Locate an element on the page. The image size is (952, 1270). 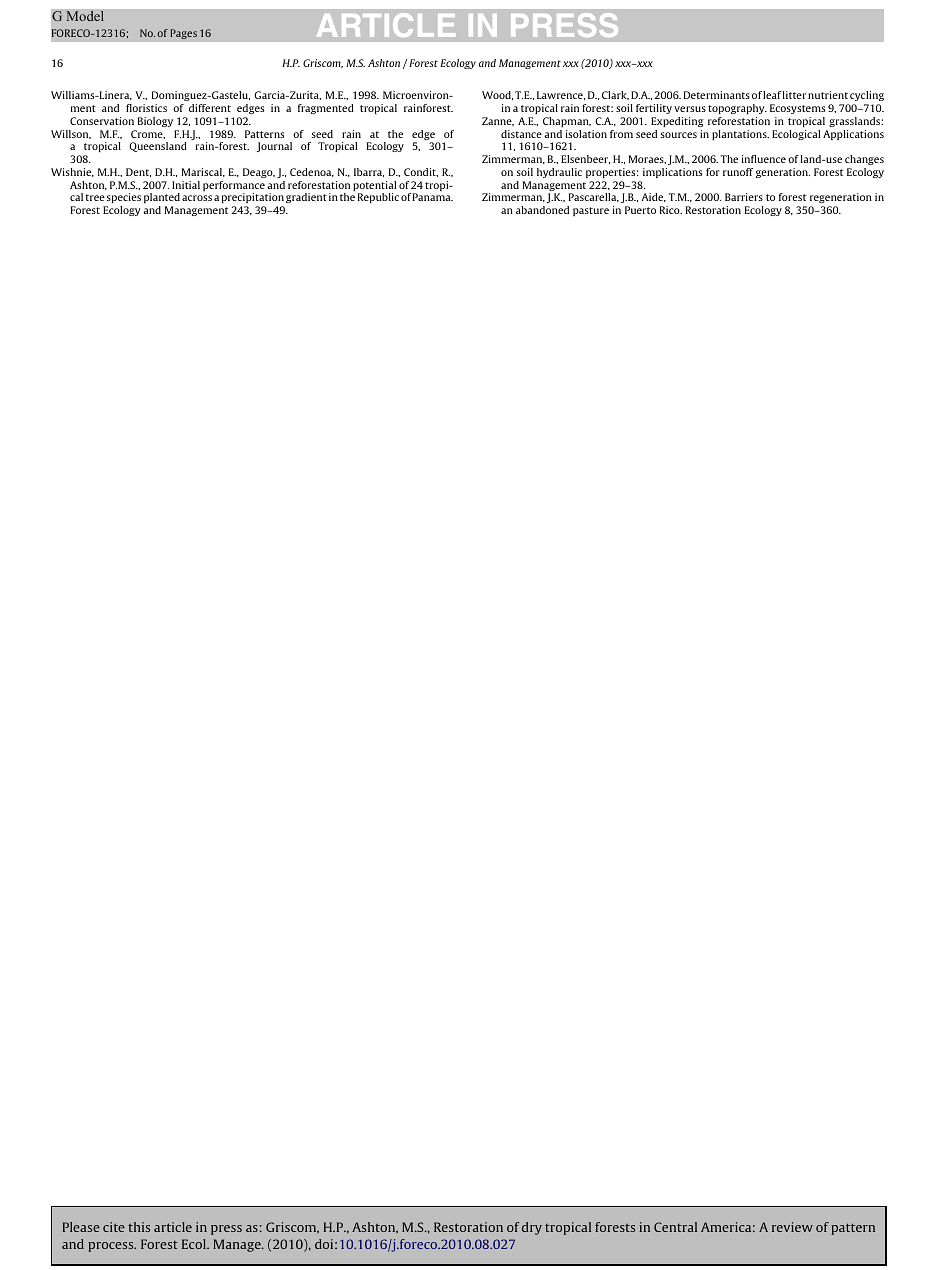
review is located at coordinates (792, 1227).
